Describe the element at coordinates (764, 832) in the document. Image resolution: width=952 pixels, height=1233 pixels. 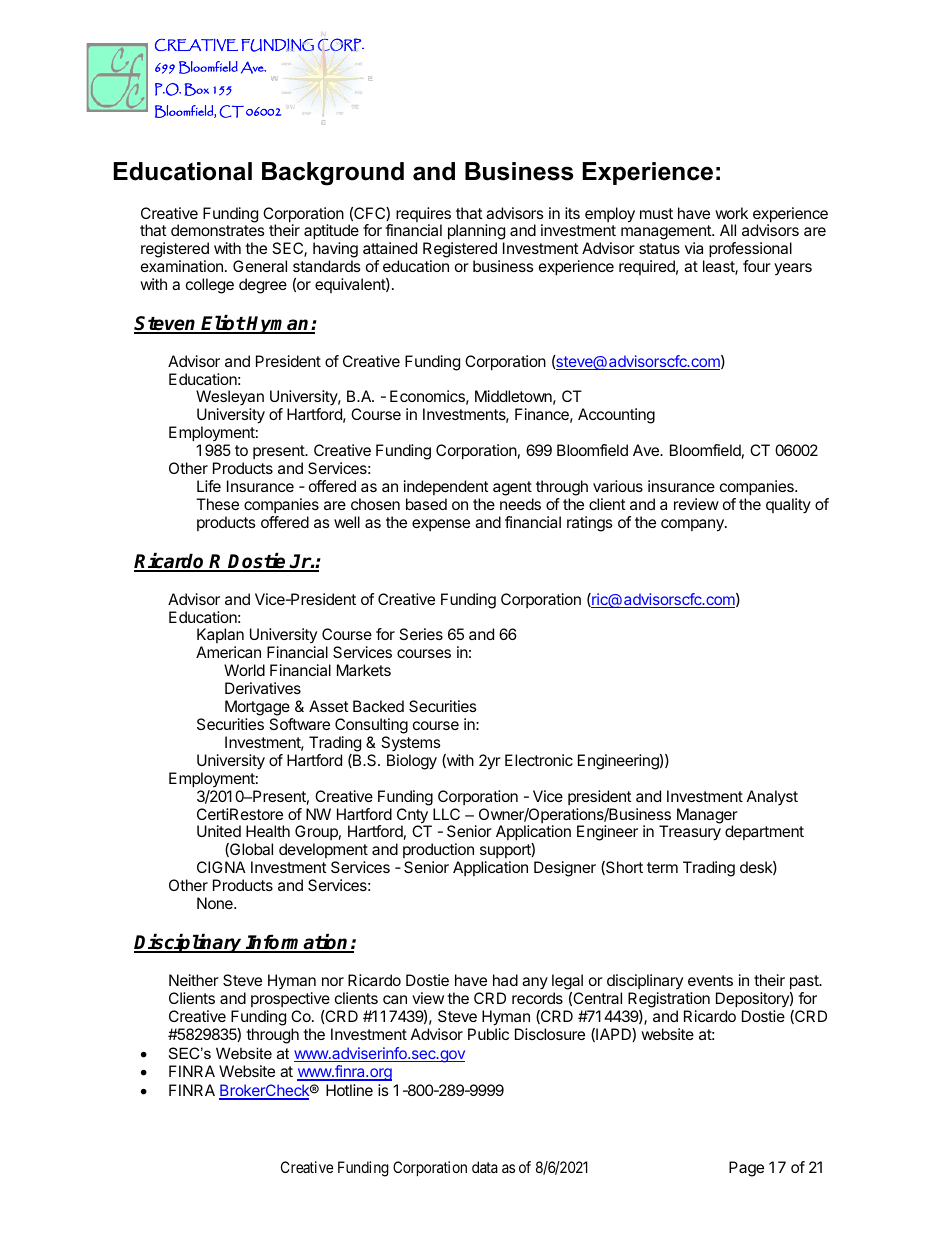
I see `department` at that location.
